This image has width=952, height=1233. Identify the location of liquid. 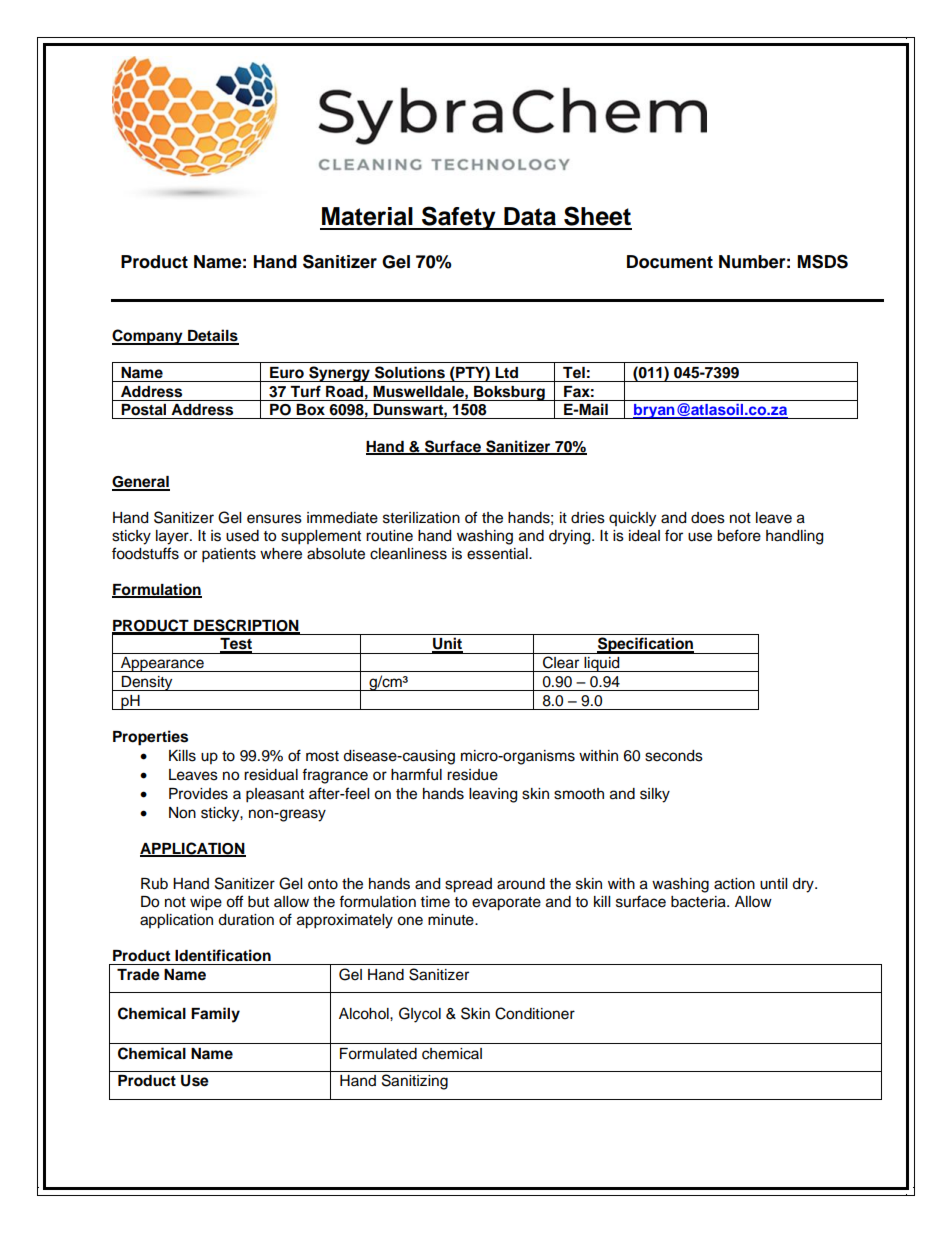
(602, 664).
